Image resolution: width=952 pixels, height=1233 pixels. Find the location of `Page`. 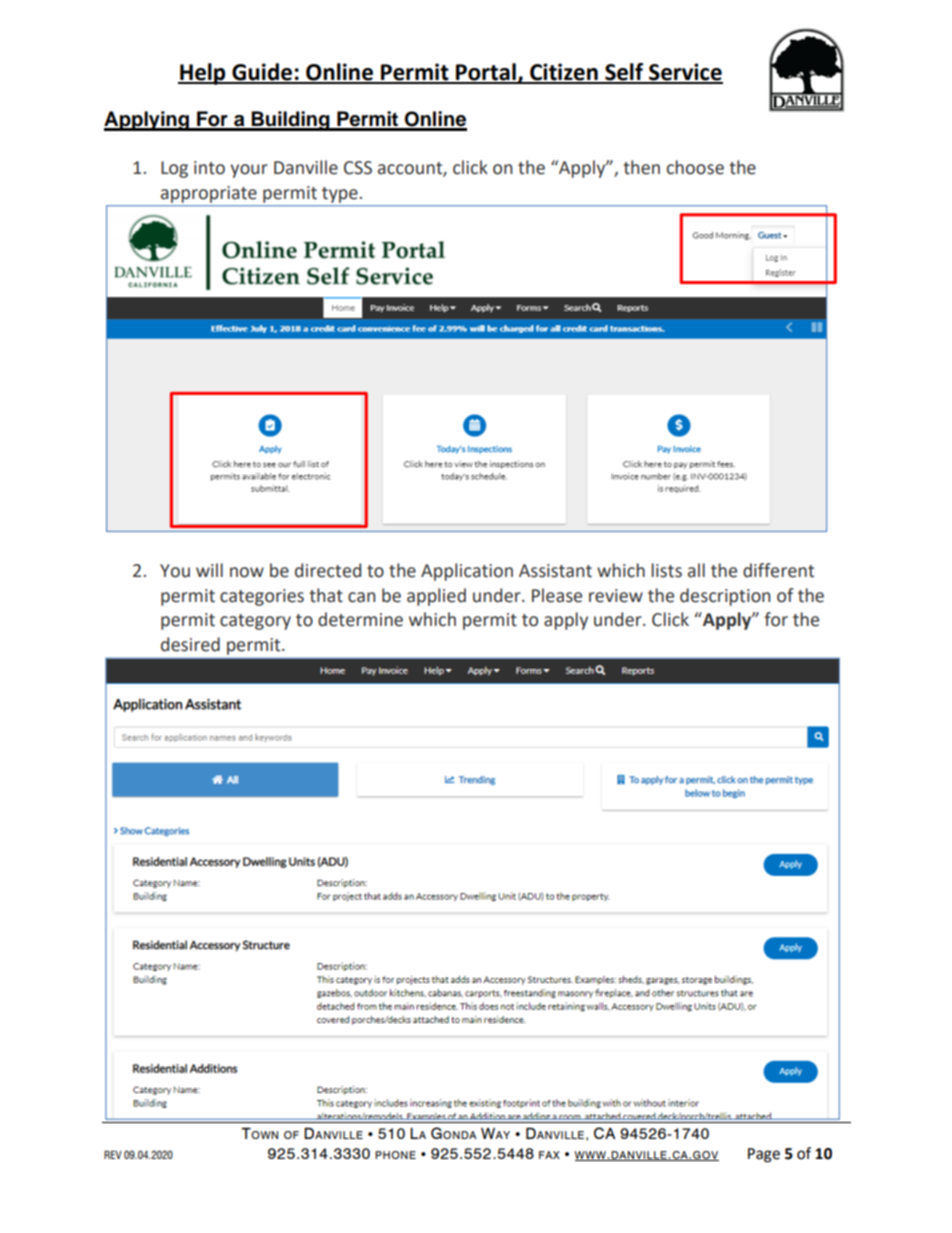

Page is located at coordinates (764, 1155).
